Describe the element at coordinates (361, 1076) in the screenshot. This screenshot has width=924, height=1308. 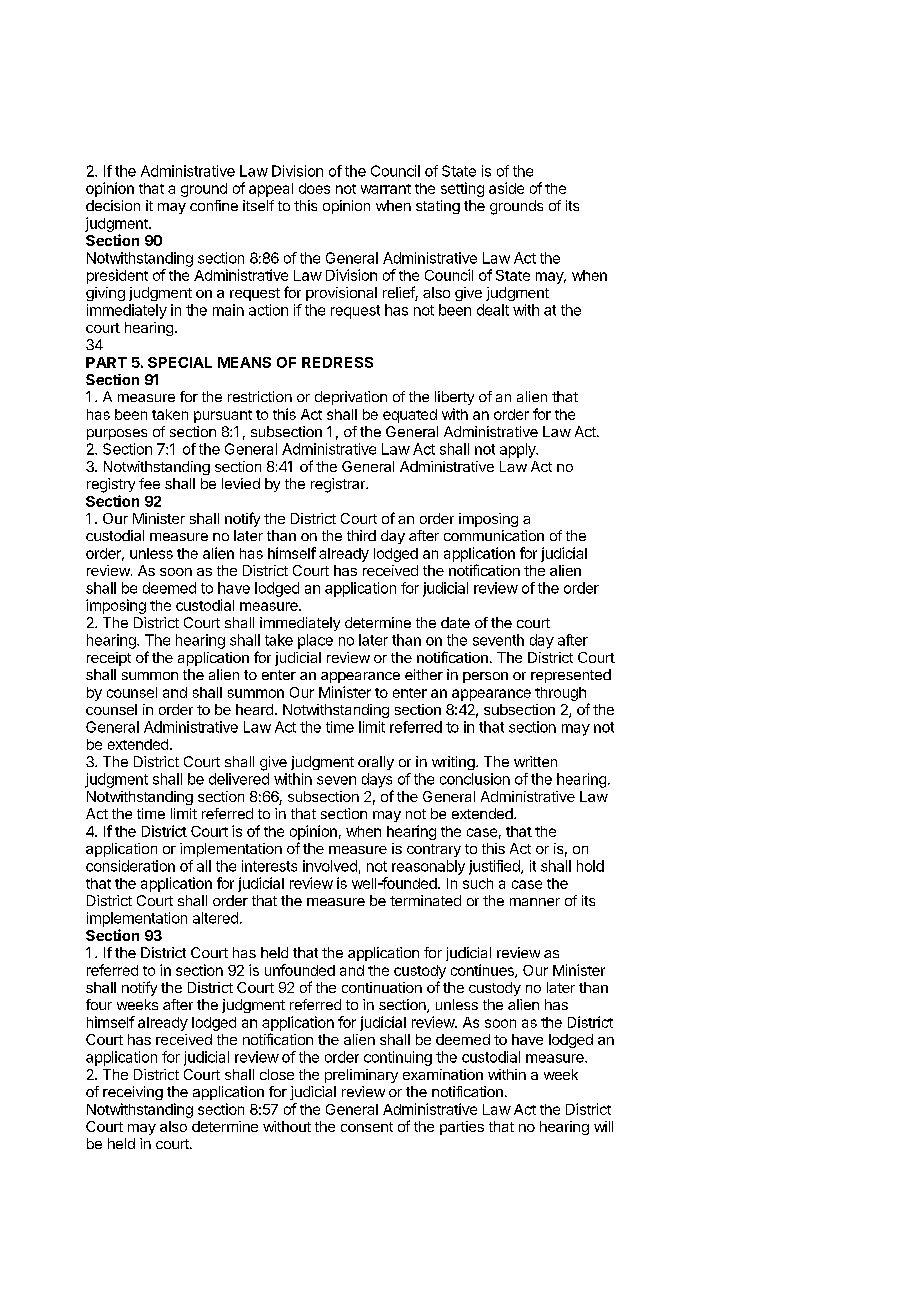
I see `preliminary` at that location.
